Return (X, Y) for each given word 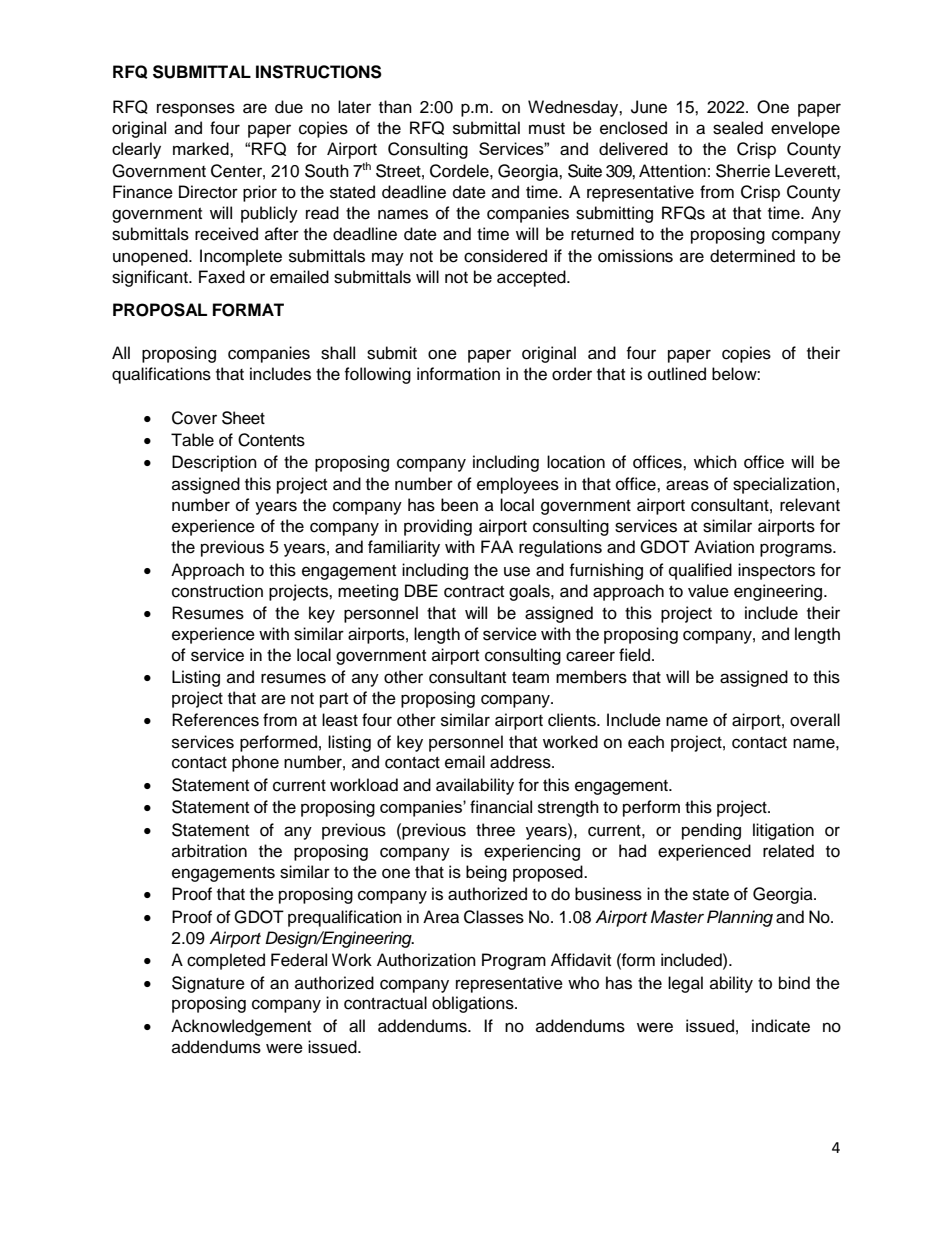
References (215, 720)
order (572, 374)
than (395, 107)
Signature (208, 984)
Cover (194, 418)
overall (815, 720)
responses (196, 110)
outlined (677, 374)
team (530, 678)
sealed (738, 128)
